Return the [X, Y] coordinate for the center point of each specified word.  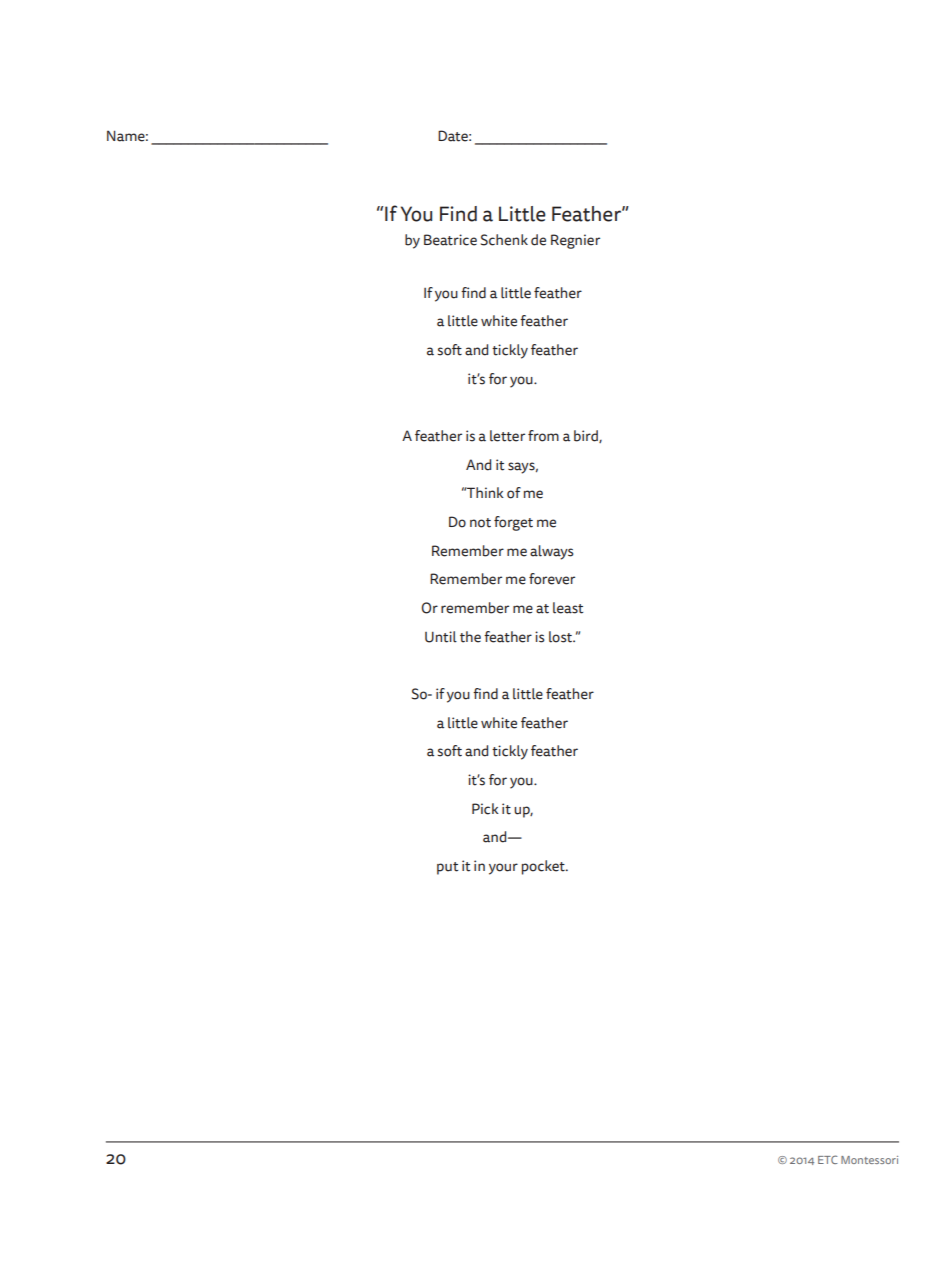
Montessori [869, 1160]
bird [587, 436]
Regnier [575, 241]
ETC [827, 1159]
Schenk [504, 240]
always [551, 552]
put [447, 868]
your [503, 869]
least [568, 608]
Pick [485, 809]
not [480, 523]
